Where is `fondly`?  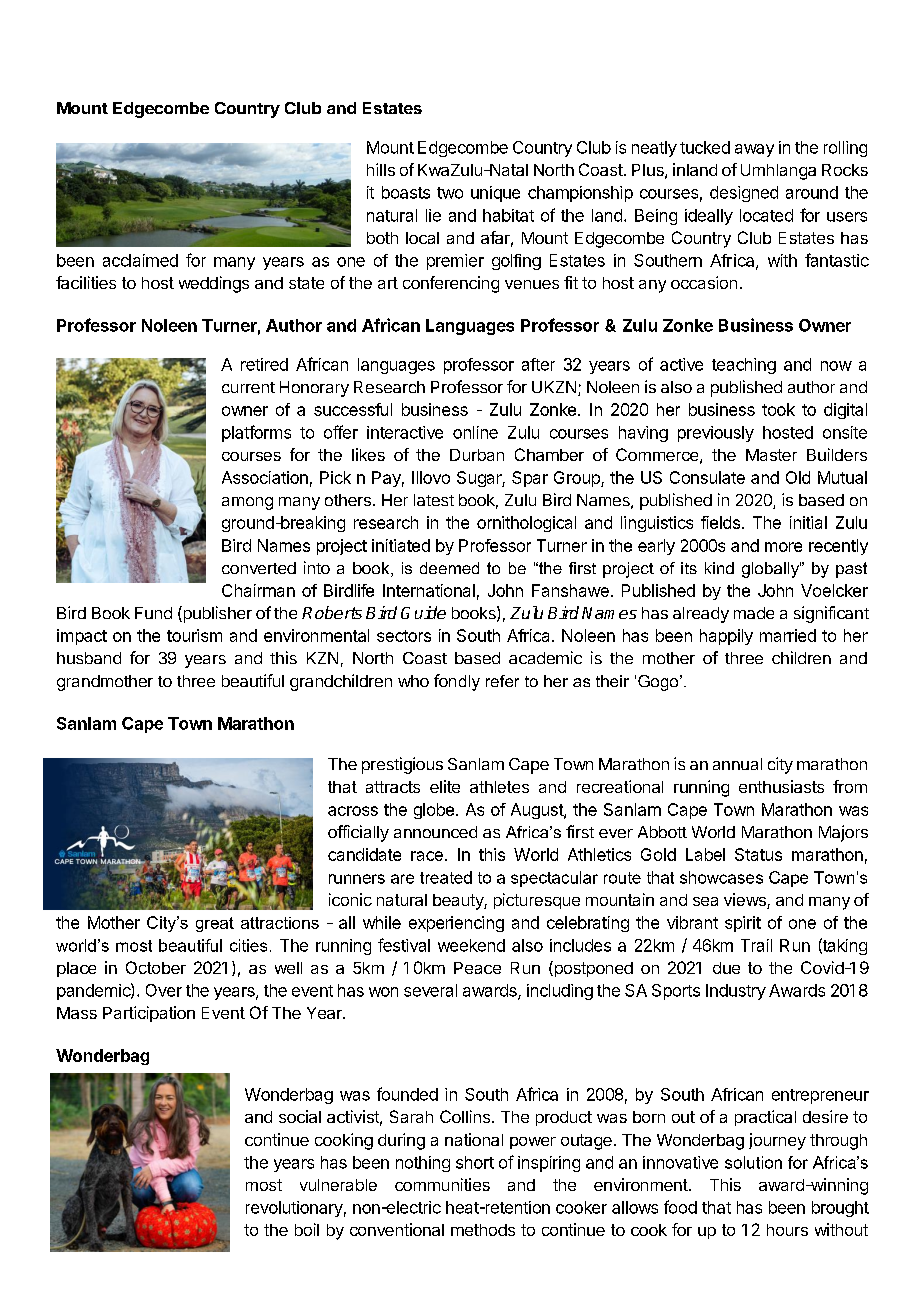 fondly is located at coordinates (457, 682).
